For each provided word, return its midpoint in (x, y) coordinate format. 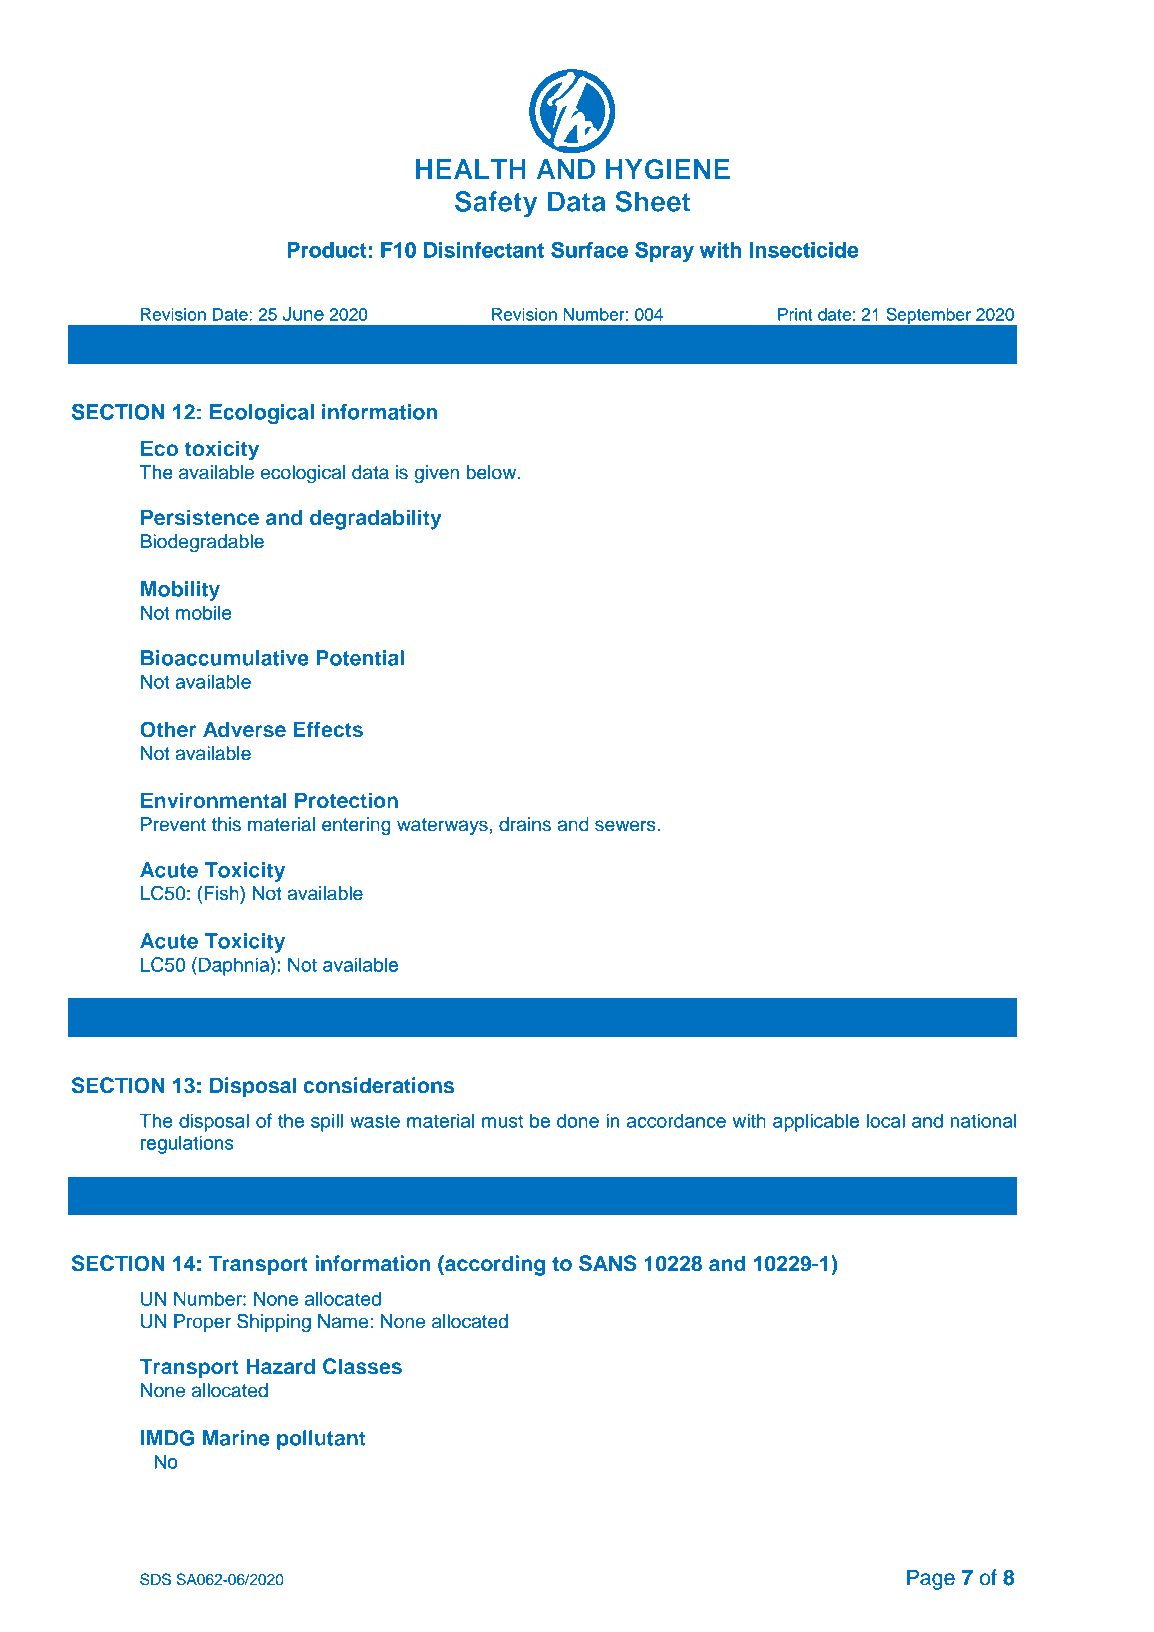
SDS (155, 1579)
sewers (625, 826)
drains (525, 824)
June (303, 313)
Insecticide (804, 250)
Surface (589, 249)
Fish (222, 893)
